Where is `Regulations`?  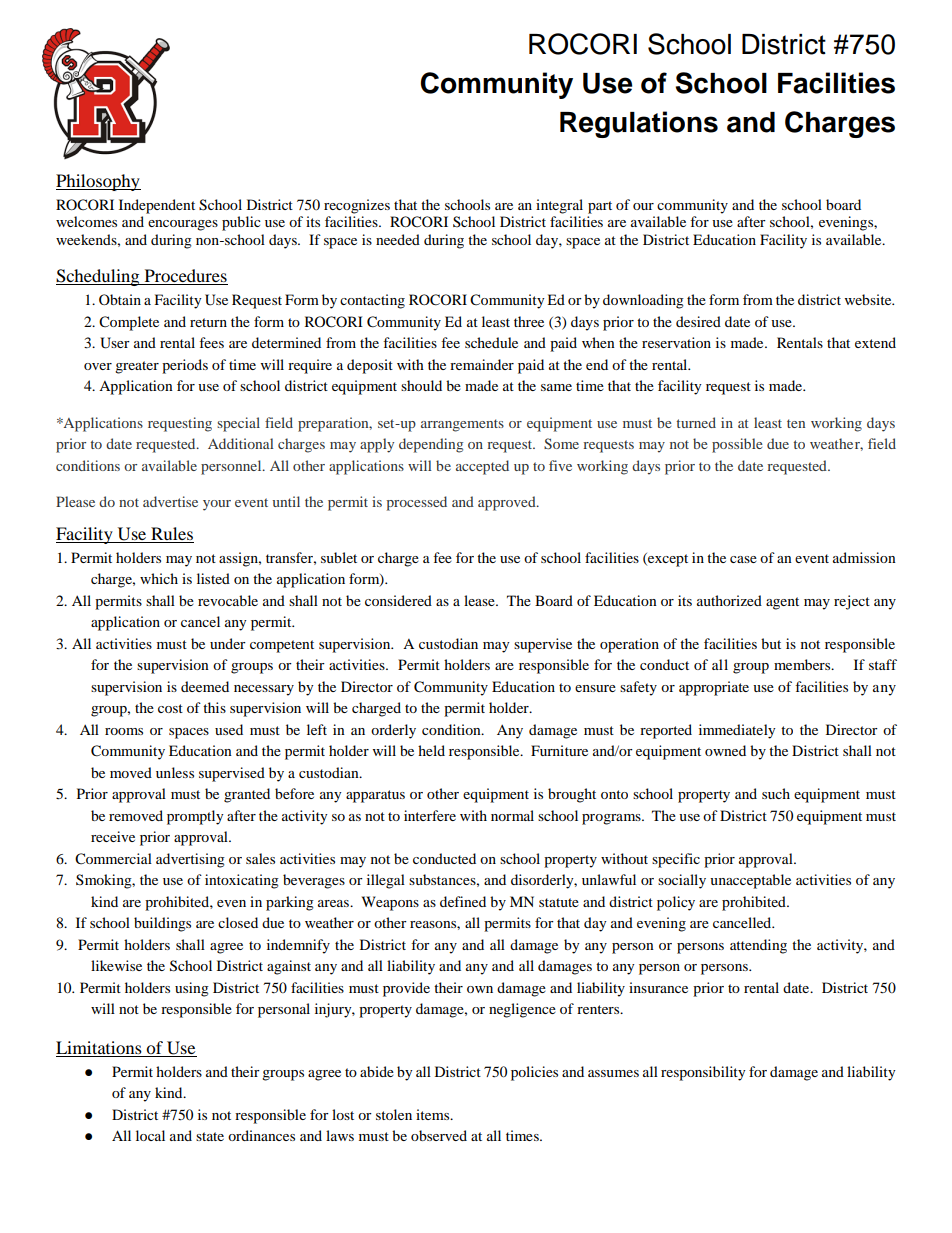 Regulations is located at coordinates (639, 124).
